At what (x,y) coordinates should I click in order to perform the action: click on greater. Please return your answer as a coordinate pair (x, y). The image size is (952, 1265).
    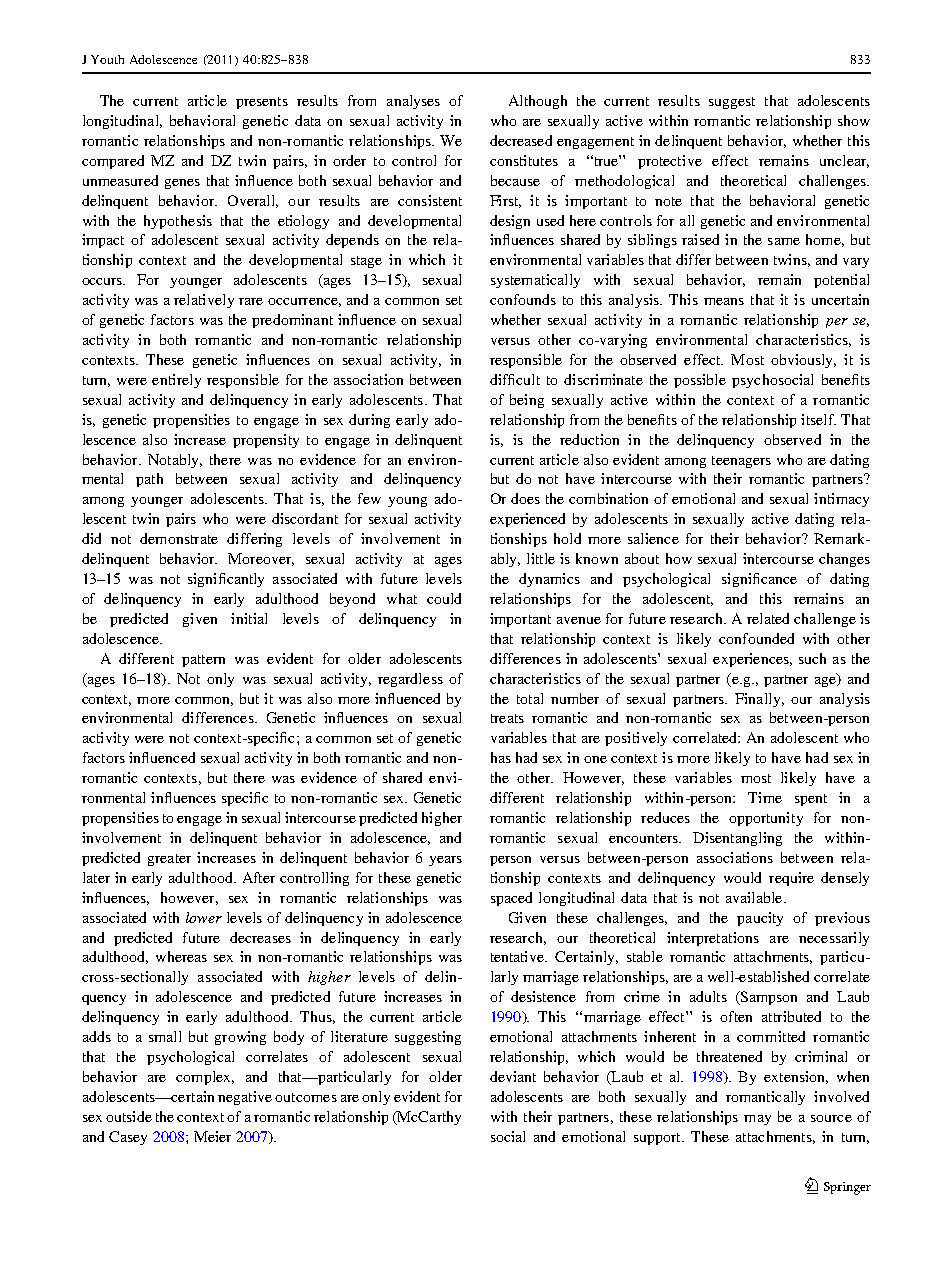
    Looking at the image, I should click on (169, 860).
